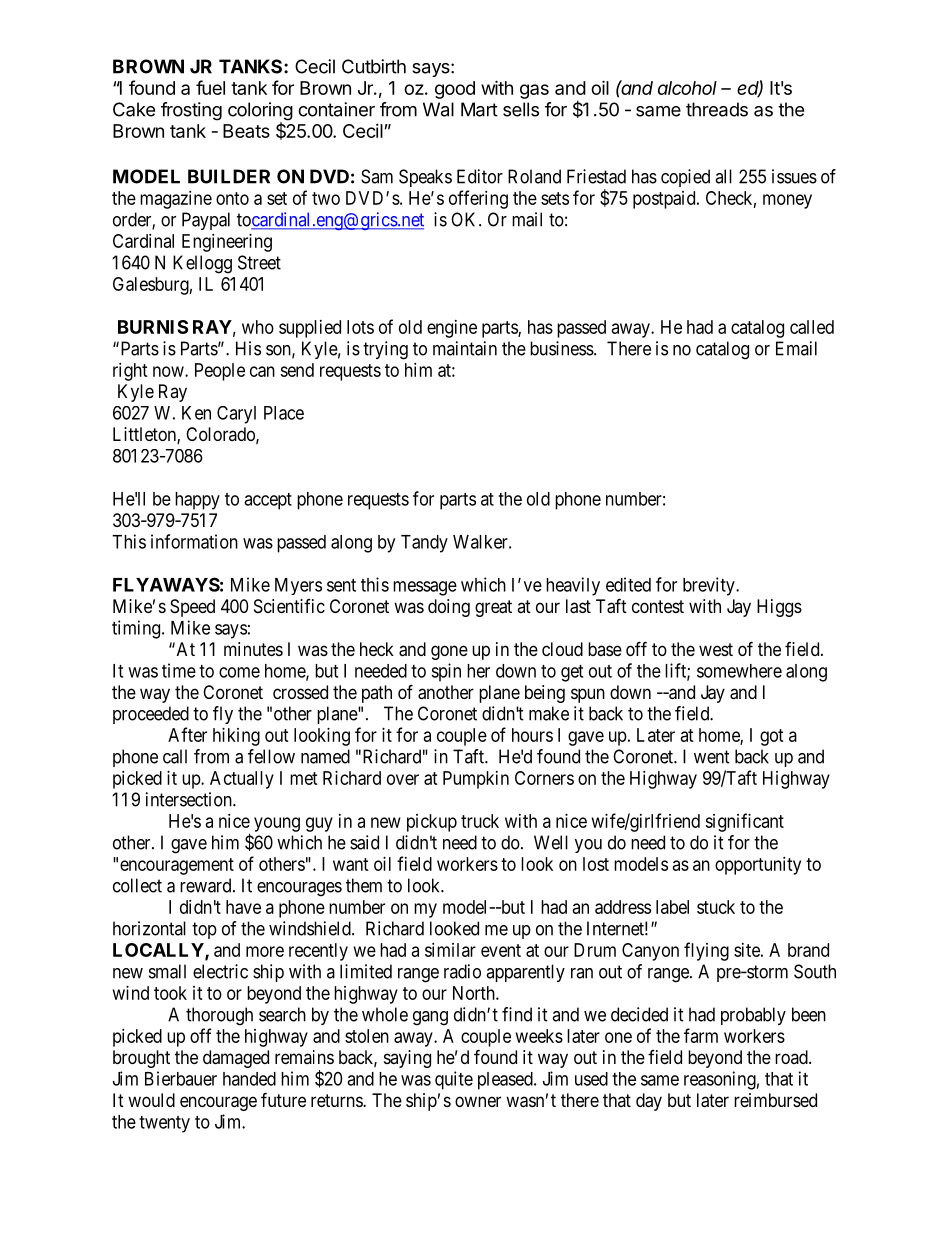 Image resolution: width=952 pixels, height=1233 pixels. Describe the element at coordinates (236, 1059) in the screenshot. I see `damaged` at that location.
